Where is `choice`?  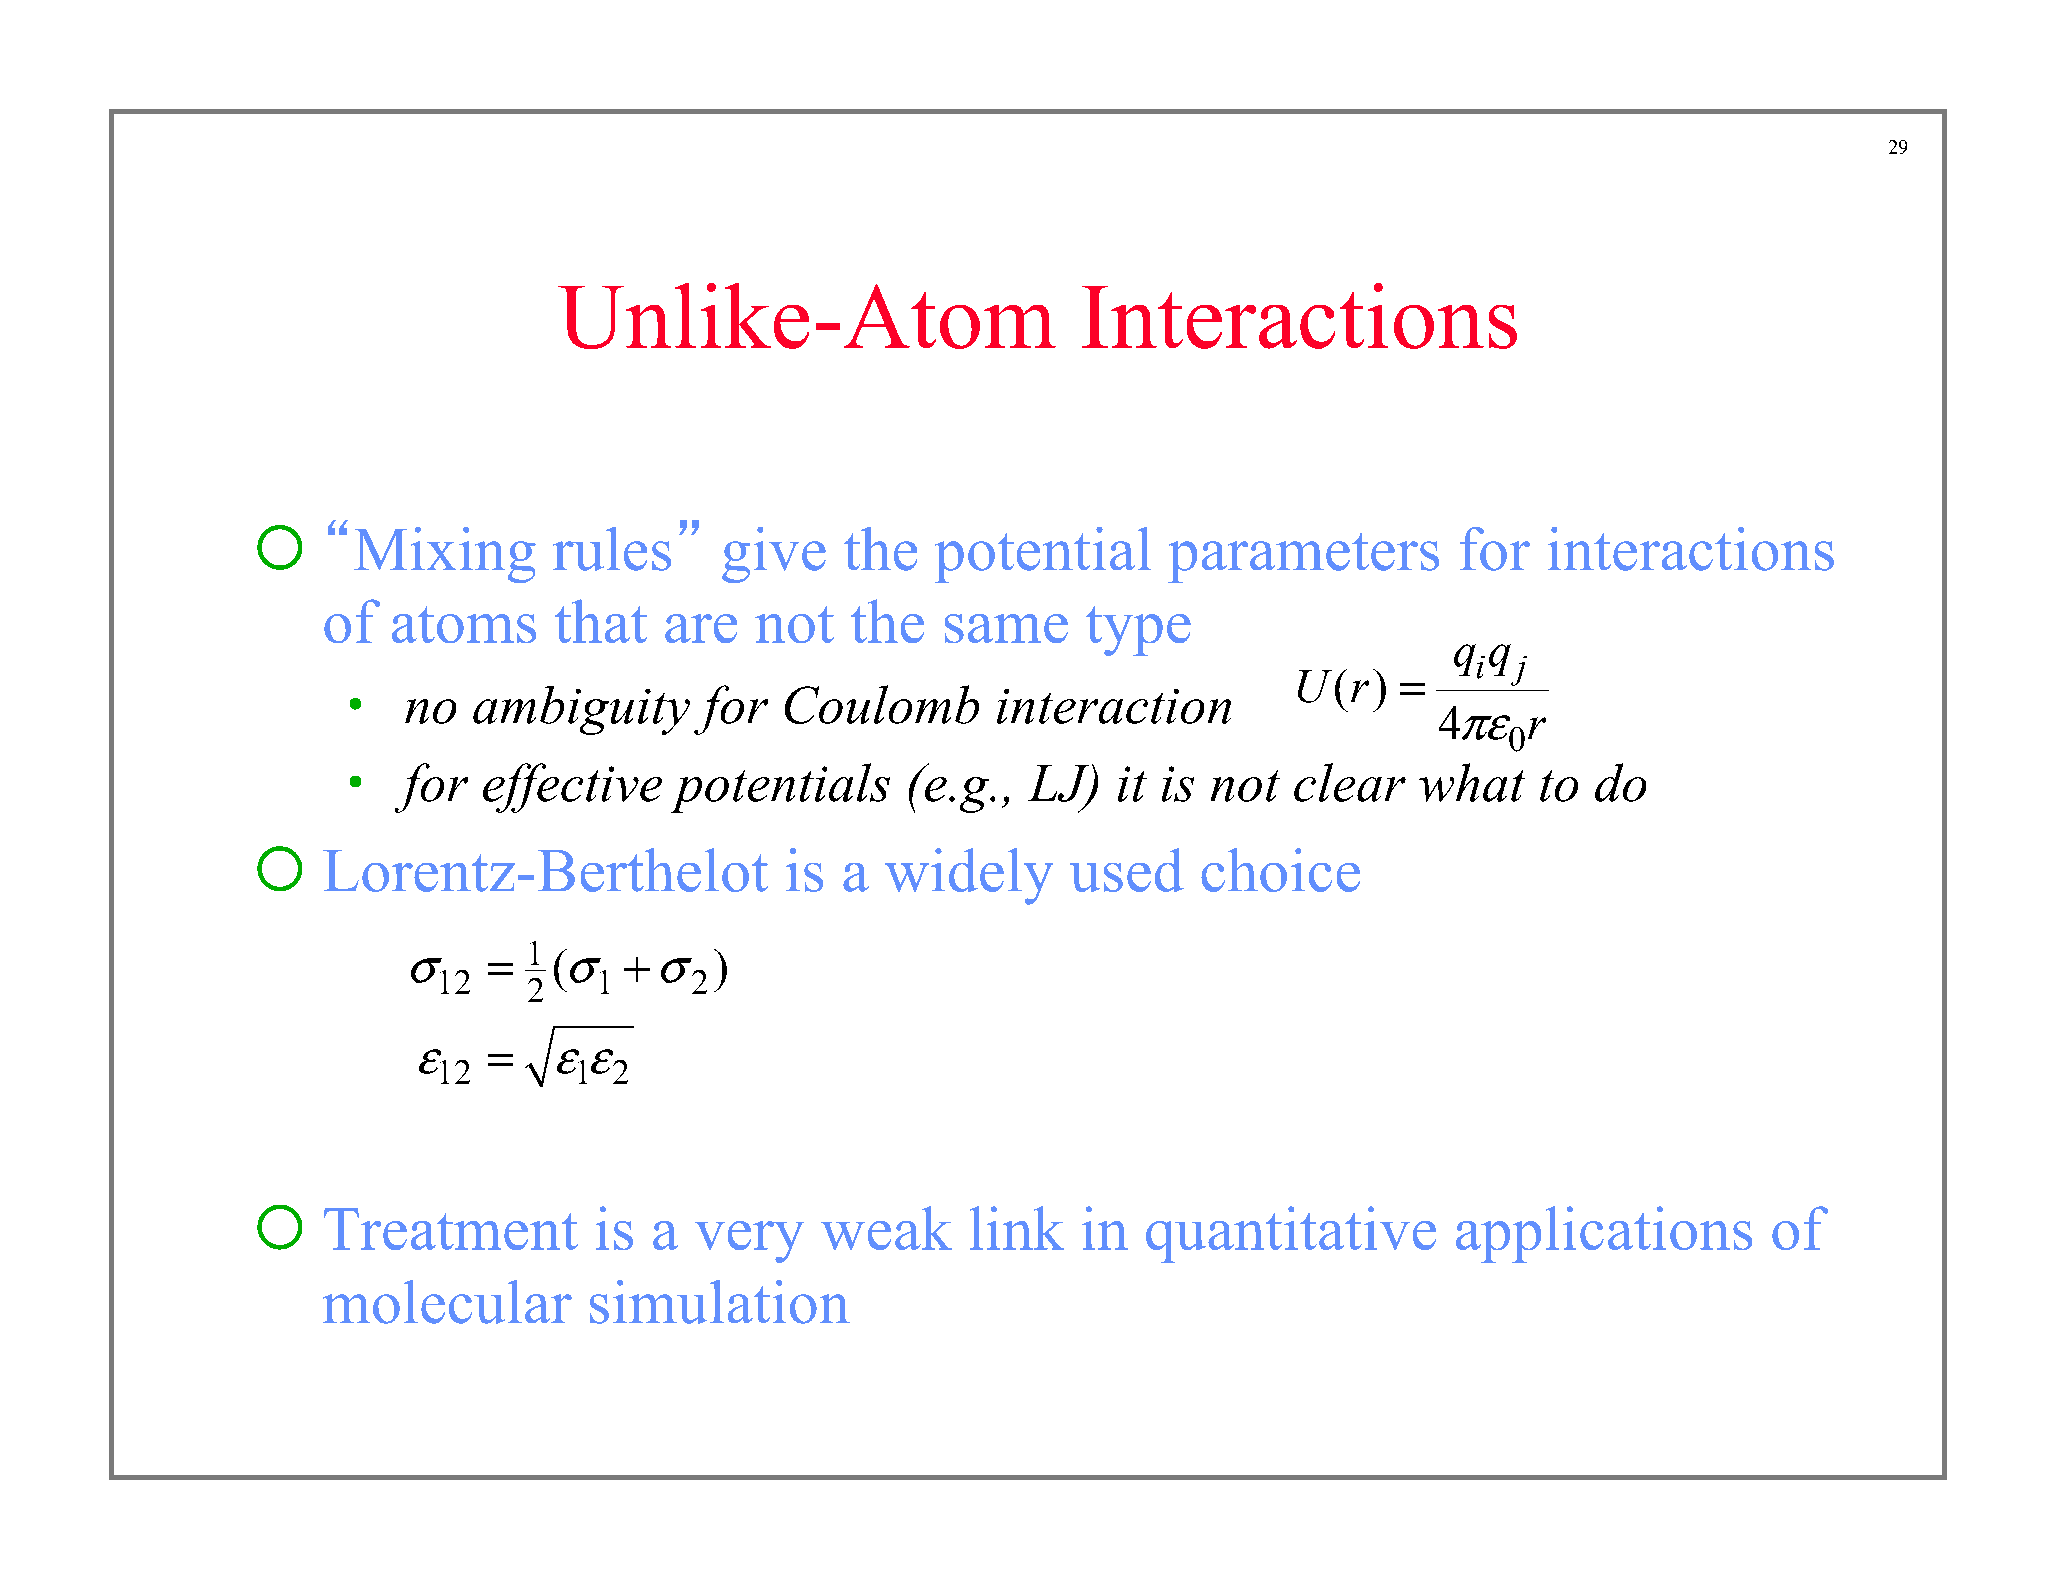 choice is located at coordinates (1280, 870).
